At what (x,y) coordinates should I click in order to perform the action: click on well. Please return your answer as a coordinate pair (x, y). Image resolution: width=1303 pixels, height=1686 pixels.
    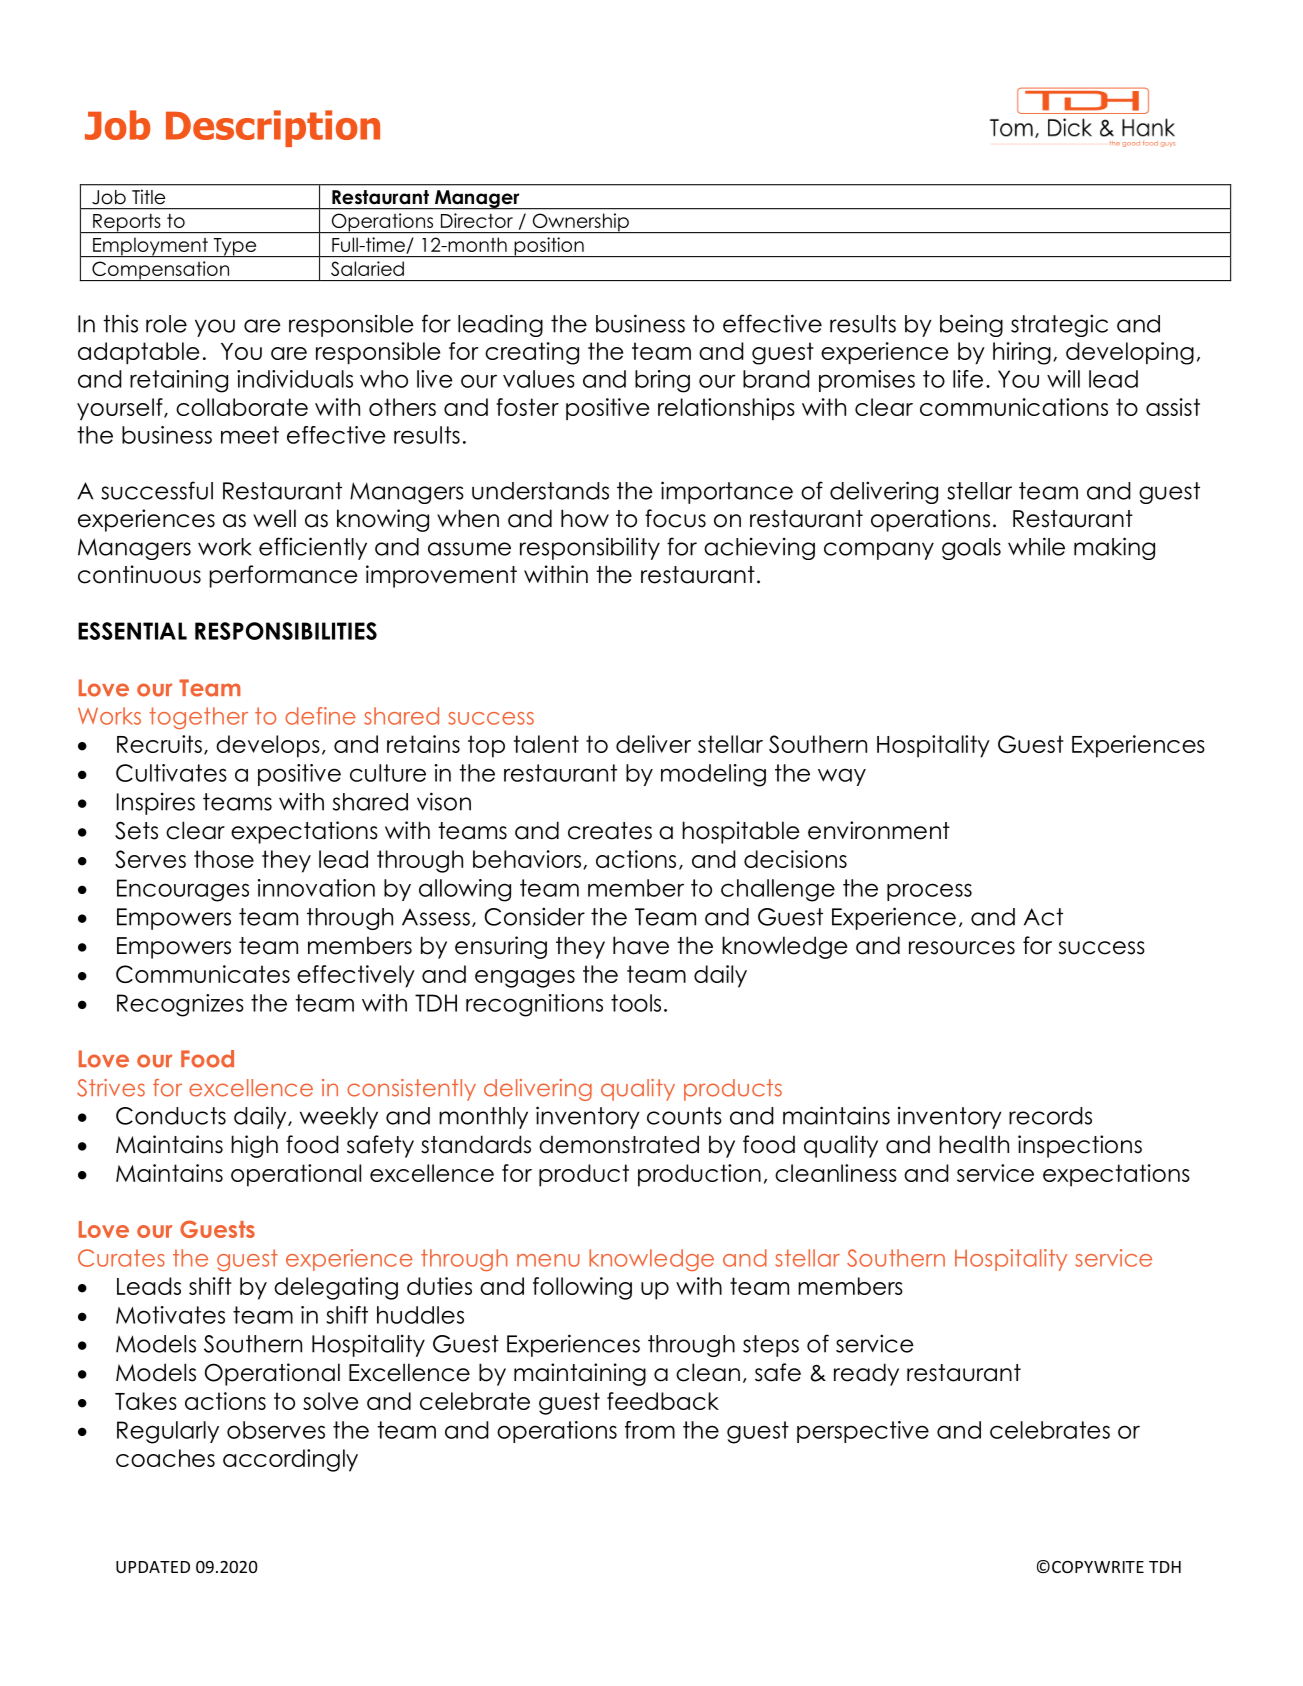
    Looking at the image, I should click on (274, 518).
